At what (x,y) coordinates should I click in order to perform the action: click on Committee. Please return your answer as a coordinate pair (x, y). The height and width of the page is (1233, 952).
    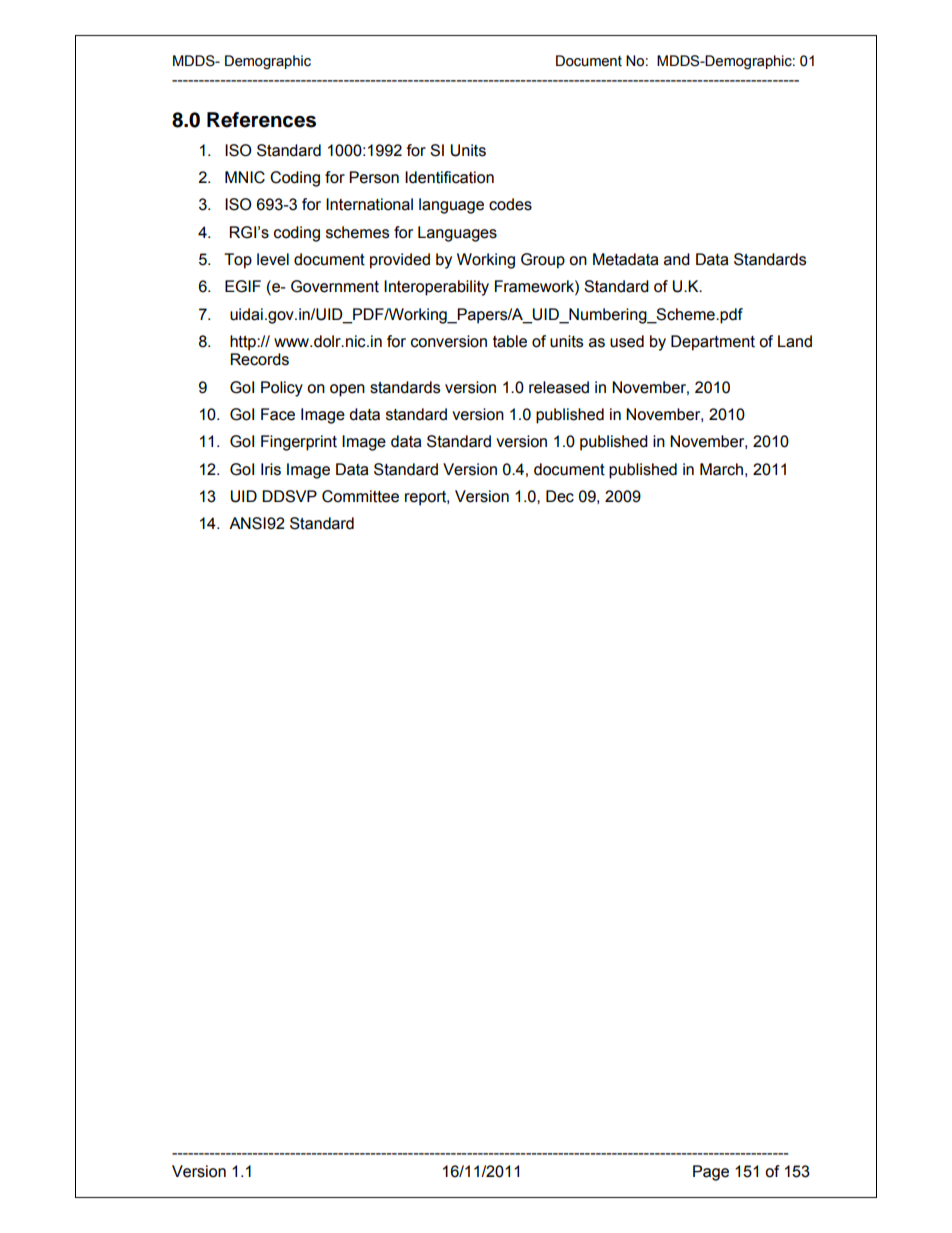
    Looking at the image, I should click on (360, 496).
